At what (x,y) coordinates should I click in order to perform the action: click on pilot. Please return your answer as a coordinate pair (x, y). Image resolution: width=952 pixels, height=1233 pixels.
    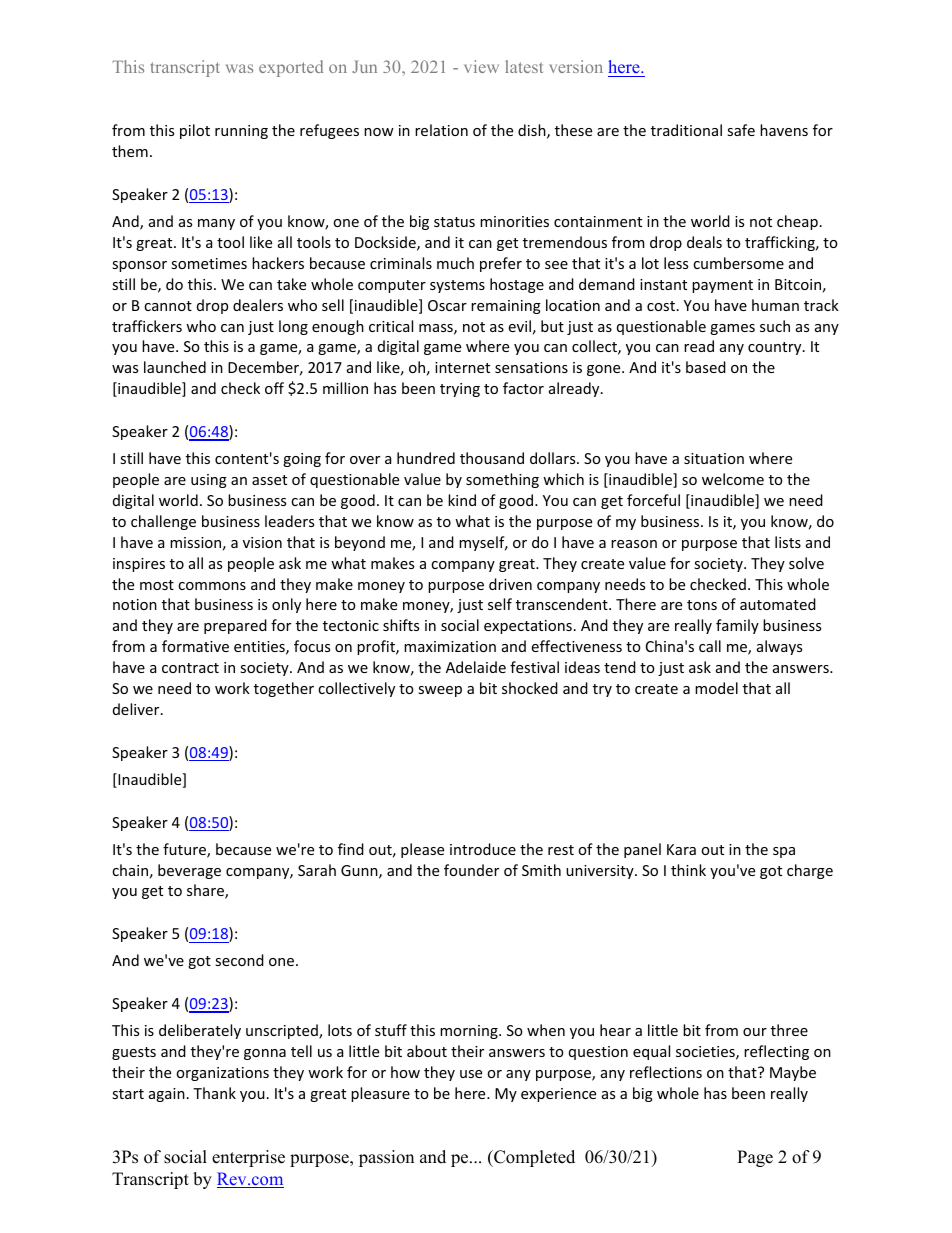
    Looking at the image, I should click on (195, 131).
